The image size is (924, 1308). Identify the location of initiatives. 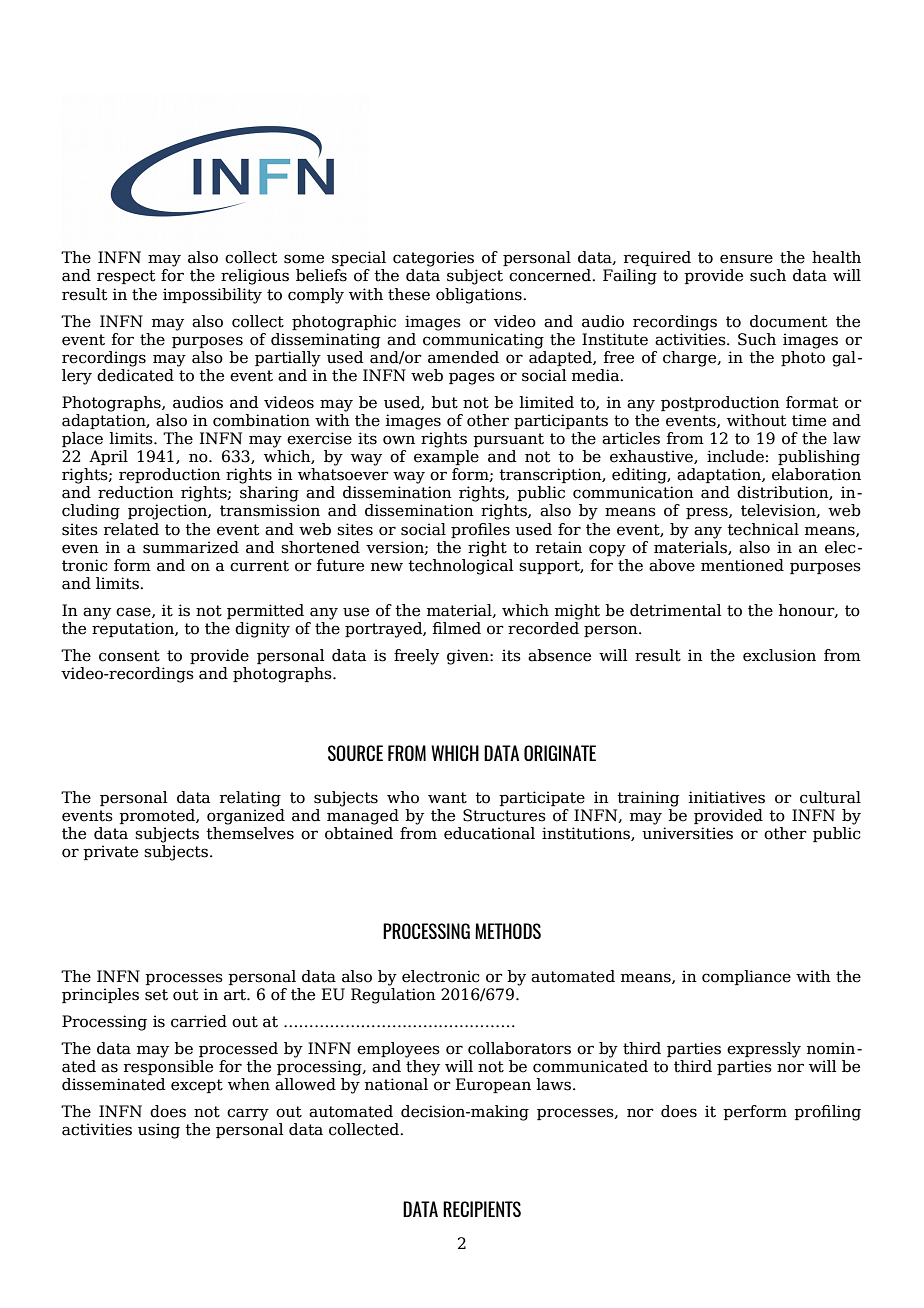
(727, 797).
